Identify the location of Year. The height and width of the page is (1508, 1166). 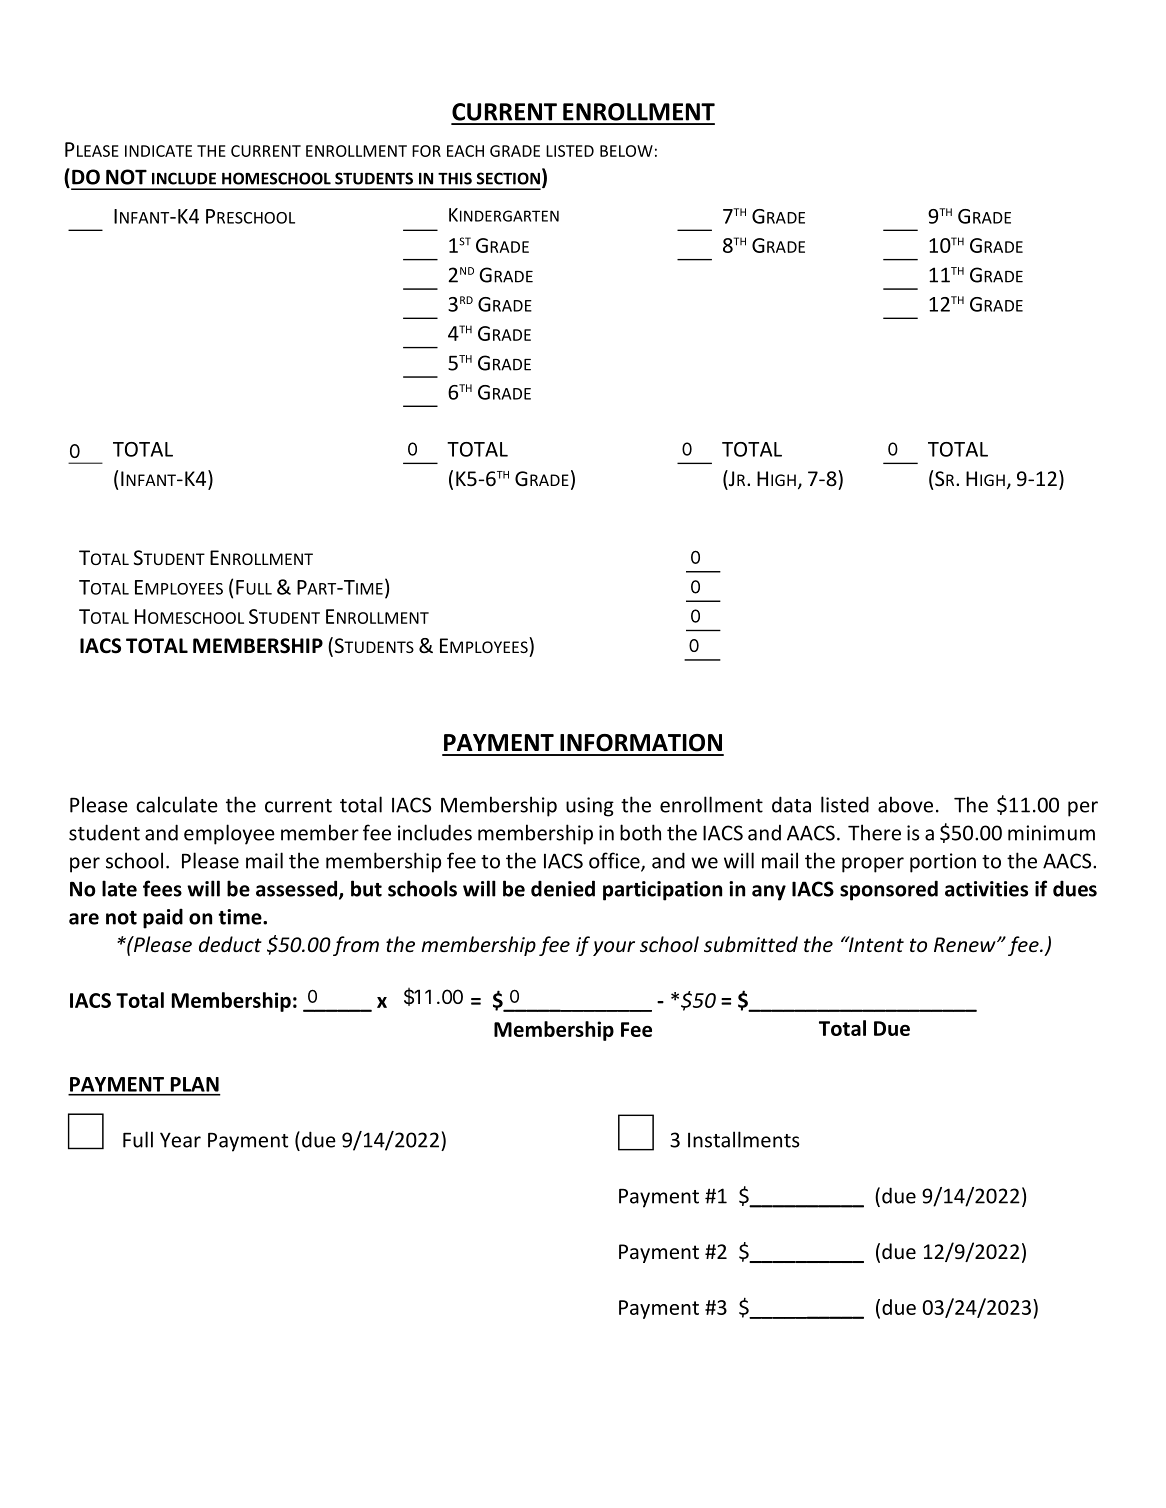
(180, 1140).
